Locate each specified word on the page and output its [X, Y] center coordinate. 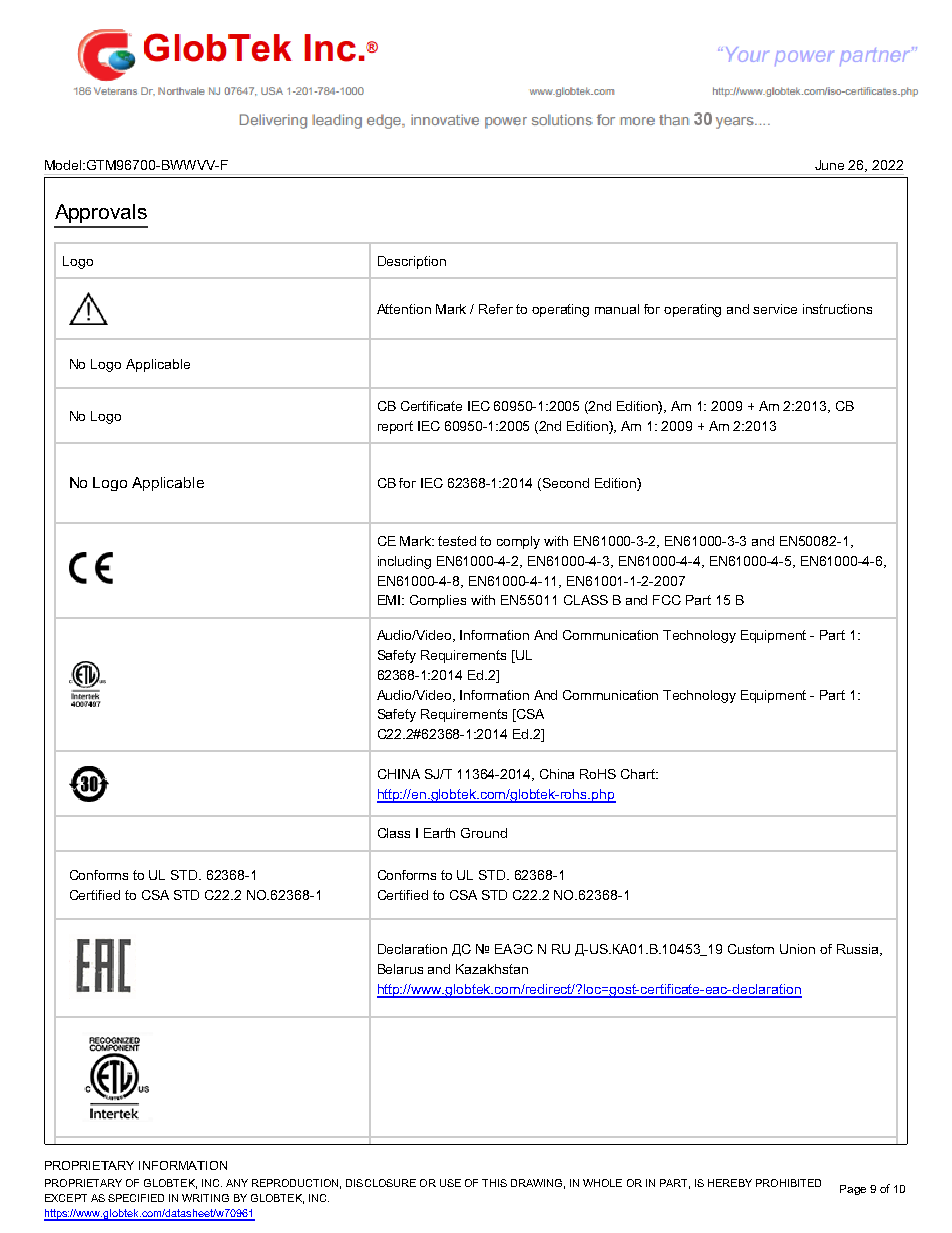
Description [412, 262]
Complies [438, 601]
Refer [496, 309]
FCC [667, 600]
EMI [390, 600]
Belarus [400, 969]
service [775, 309]
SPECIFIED [136, 1198]
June [829, 165]
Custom [751, 949]
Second [566, 483]
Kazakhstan [492, 969]
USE [450, 1183]
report [395, 427]
